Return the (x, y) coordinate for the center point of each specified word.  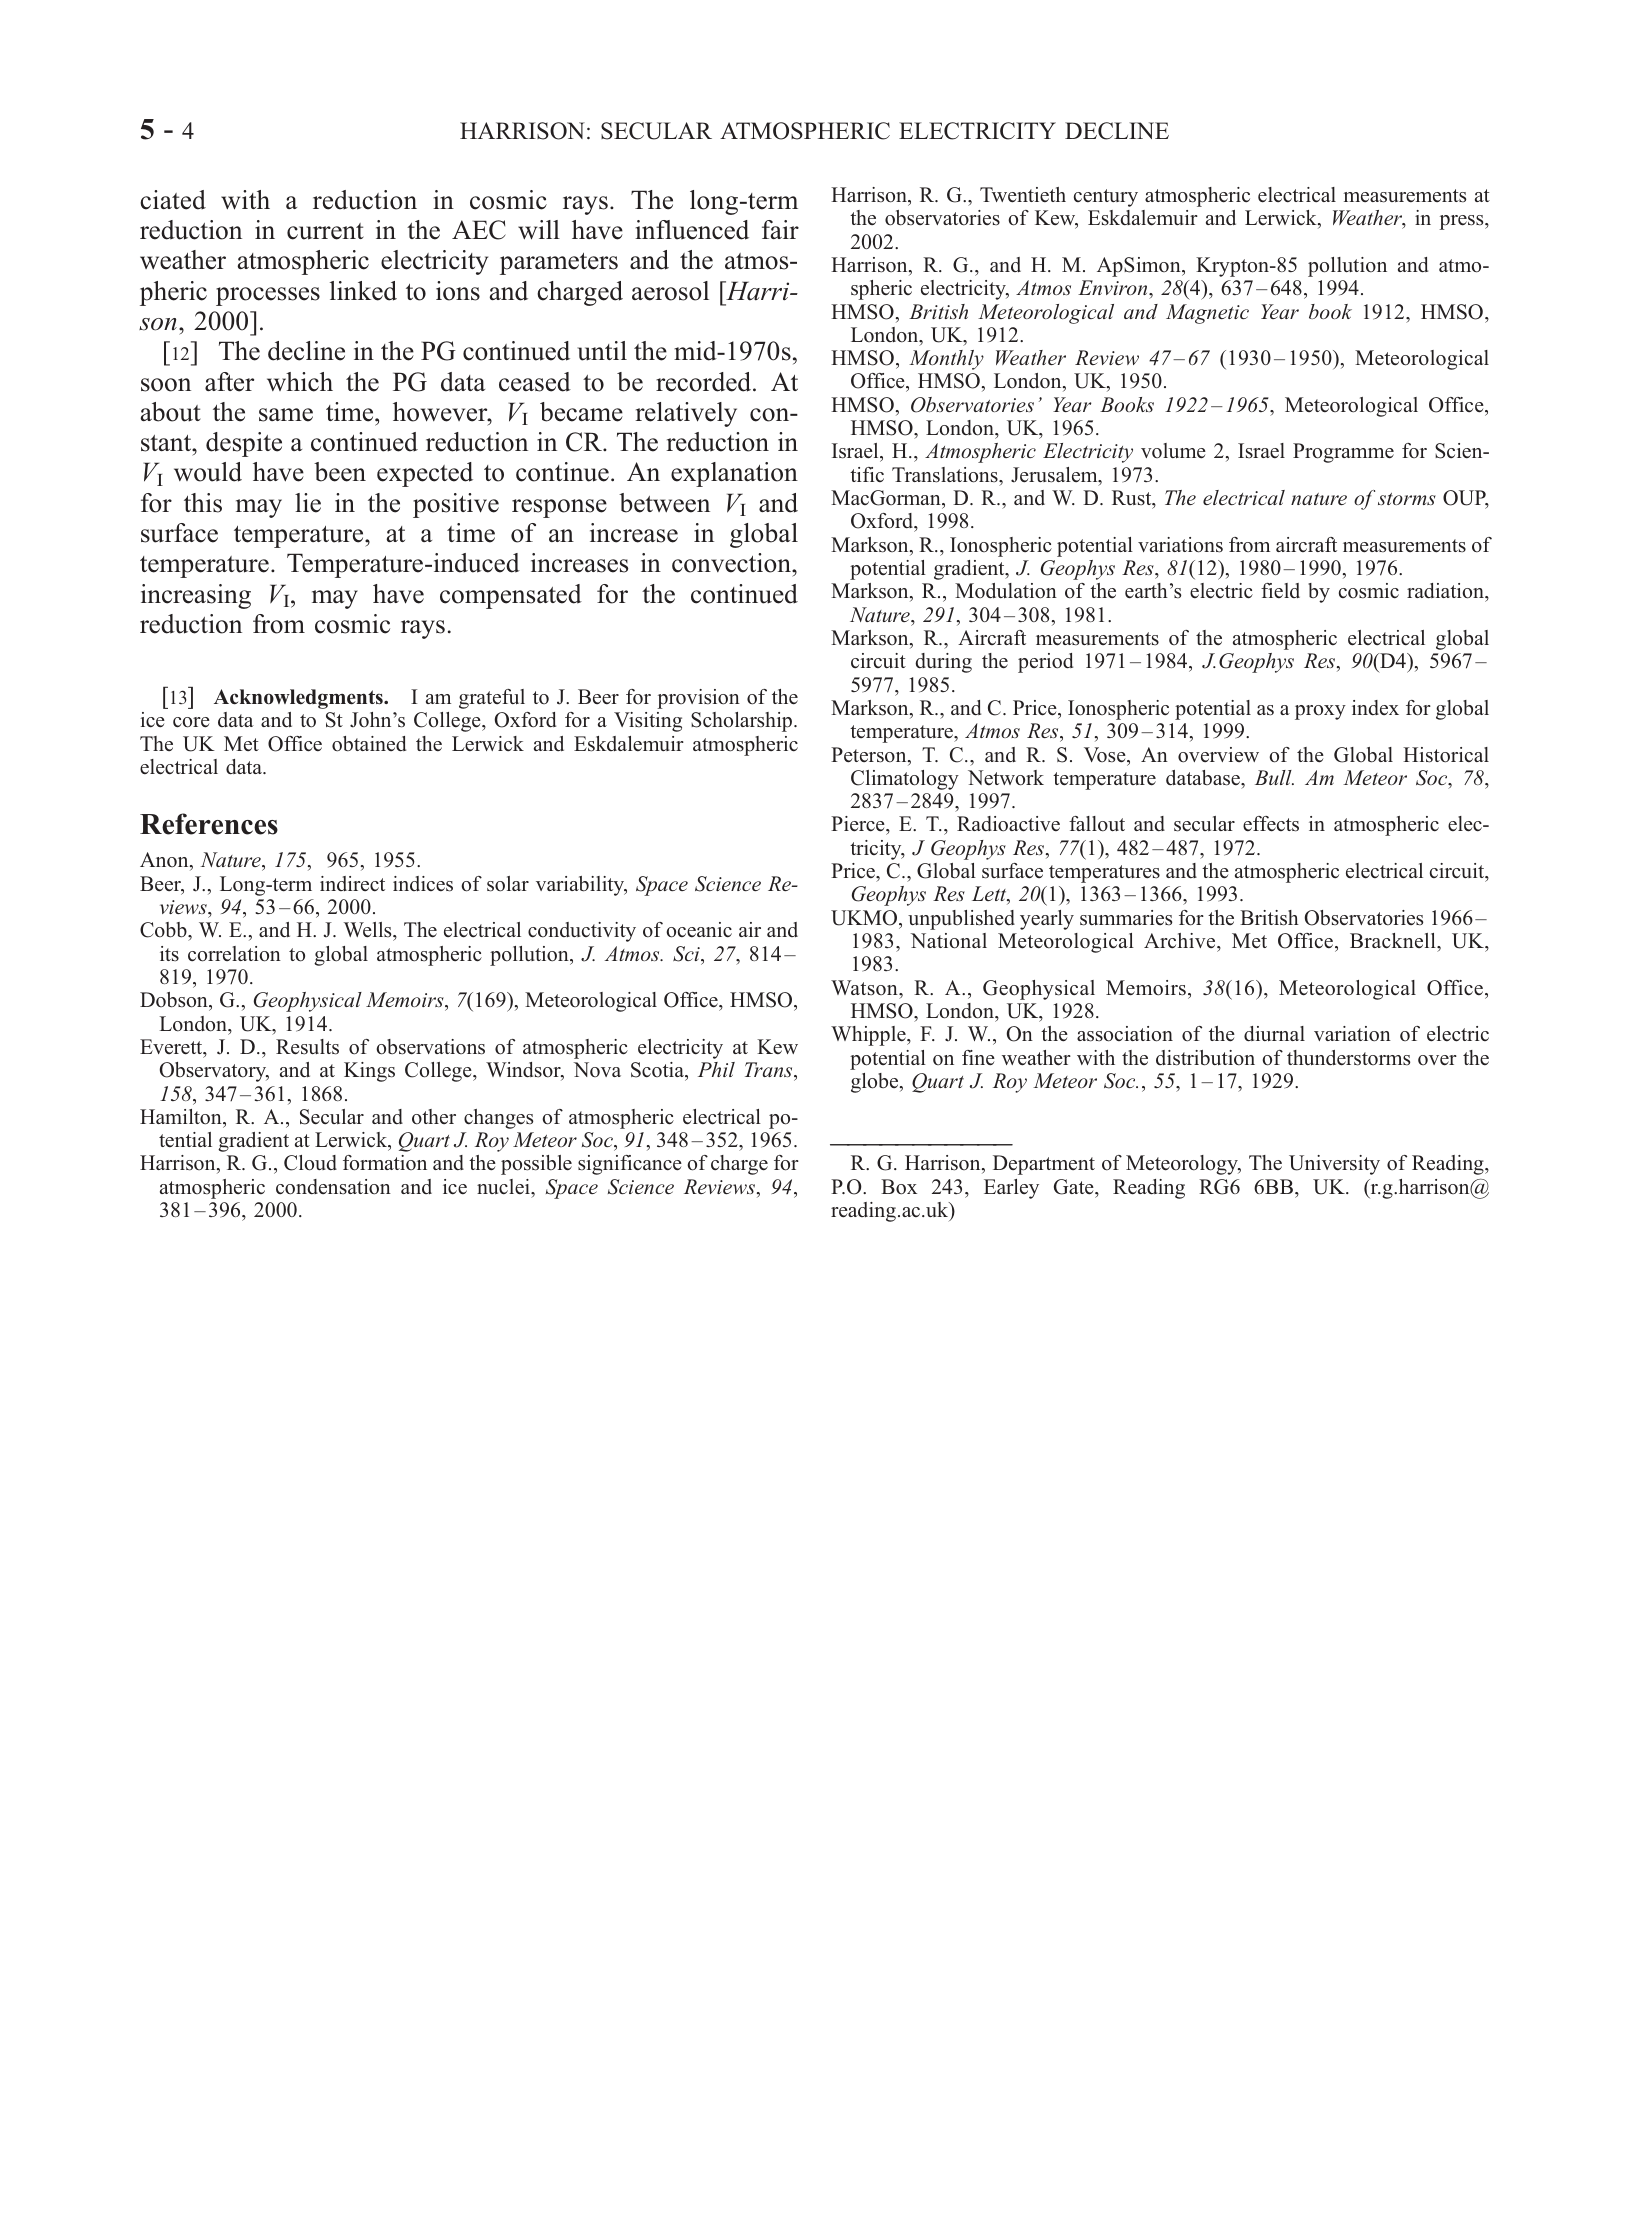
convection (732, 563)
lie (308, 503)
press (1462, 222)
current (325, 231)
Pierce (859, 825)
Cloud (310, 1163)
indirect (352, 884)
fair (780, 229)
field (1280, 590)
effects (1271, 824)
